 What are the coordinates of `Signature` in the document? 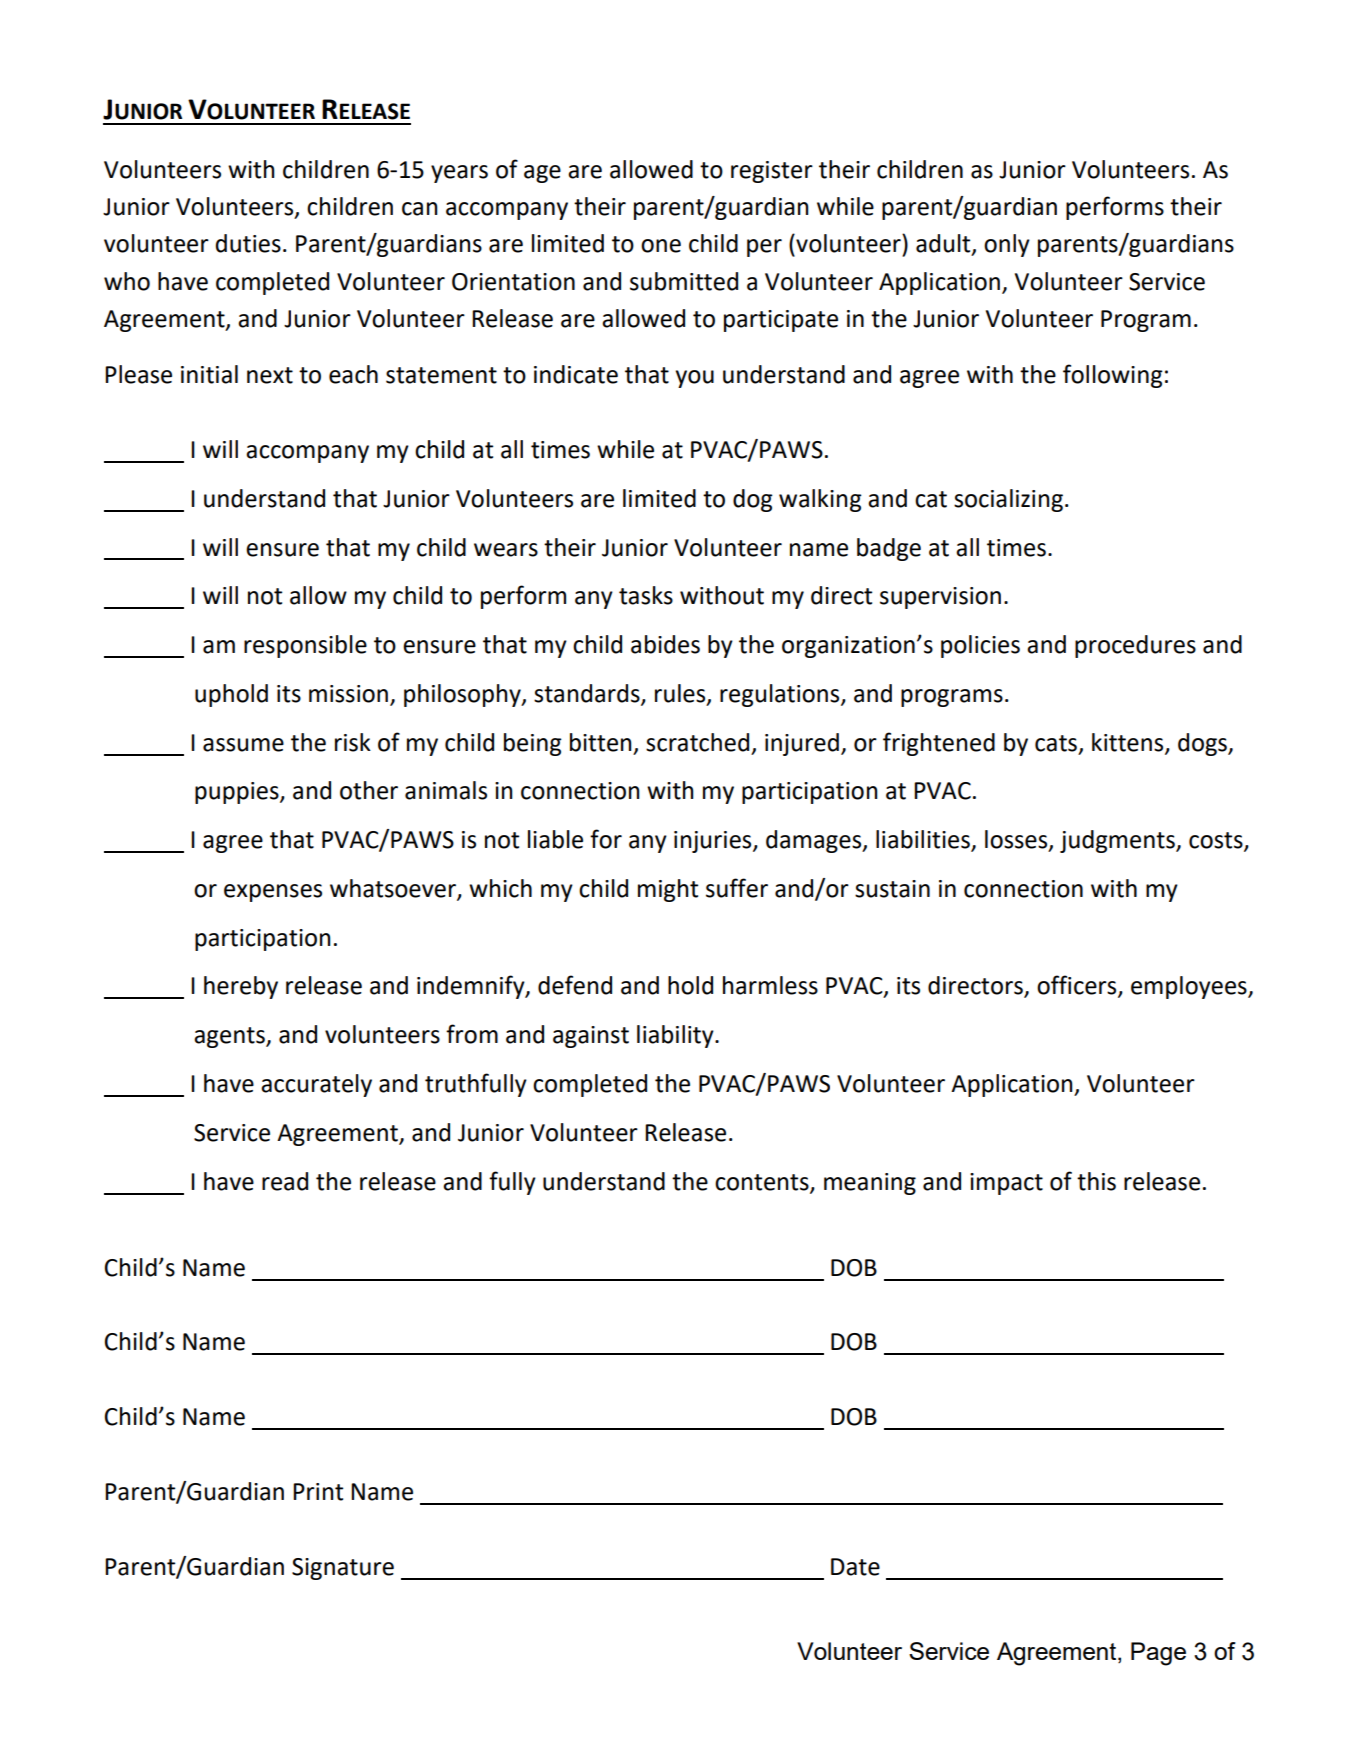 It's located at (343, 1569).
